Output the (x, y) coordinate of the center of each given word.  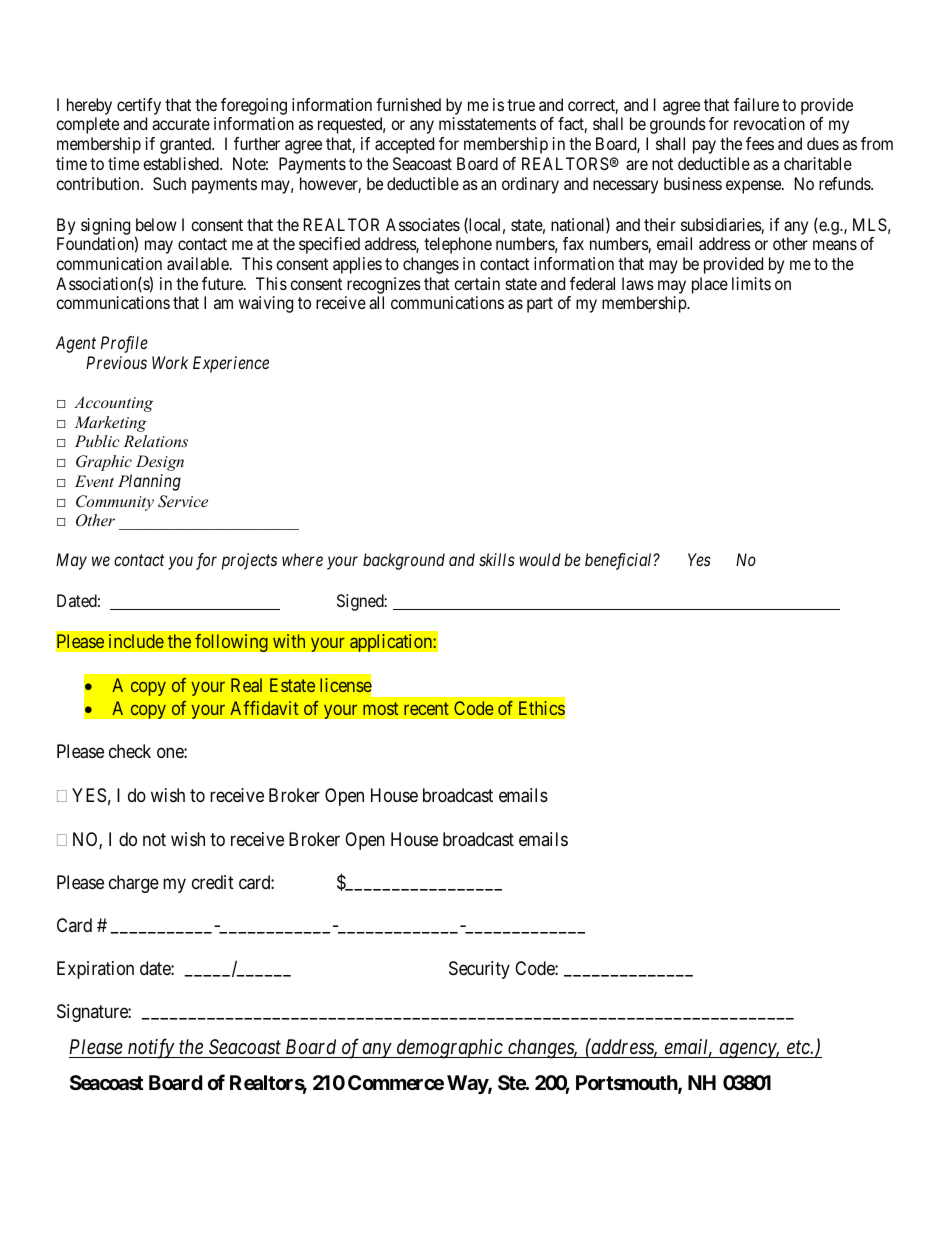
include (136, 641)
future (223, 283)
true (521, 105)
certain (477, 283)
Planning (149, 482)
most (380, 708)
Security (479, 970)
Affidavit (264, 708)
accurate (181, 124)
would (540, 559)
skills (497, 559)
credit (213, 882)
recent (426, 708)
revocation (769, 123)
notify (151, 1048)
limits (751, 283)
